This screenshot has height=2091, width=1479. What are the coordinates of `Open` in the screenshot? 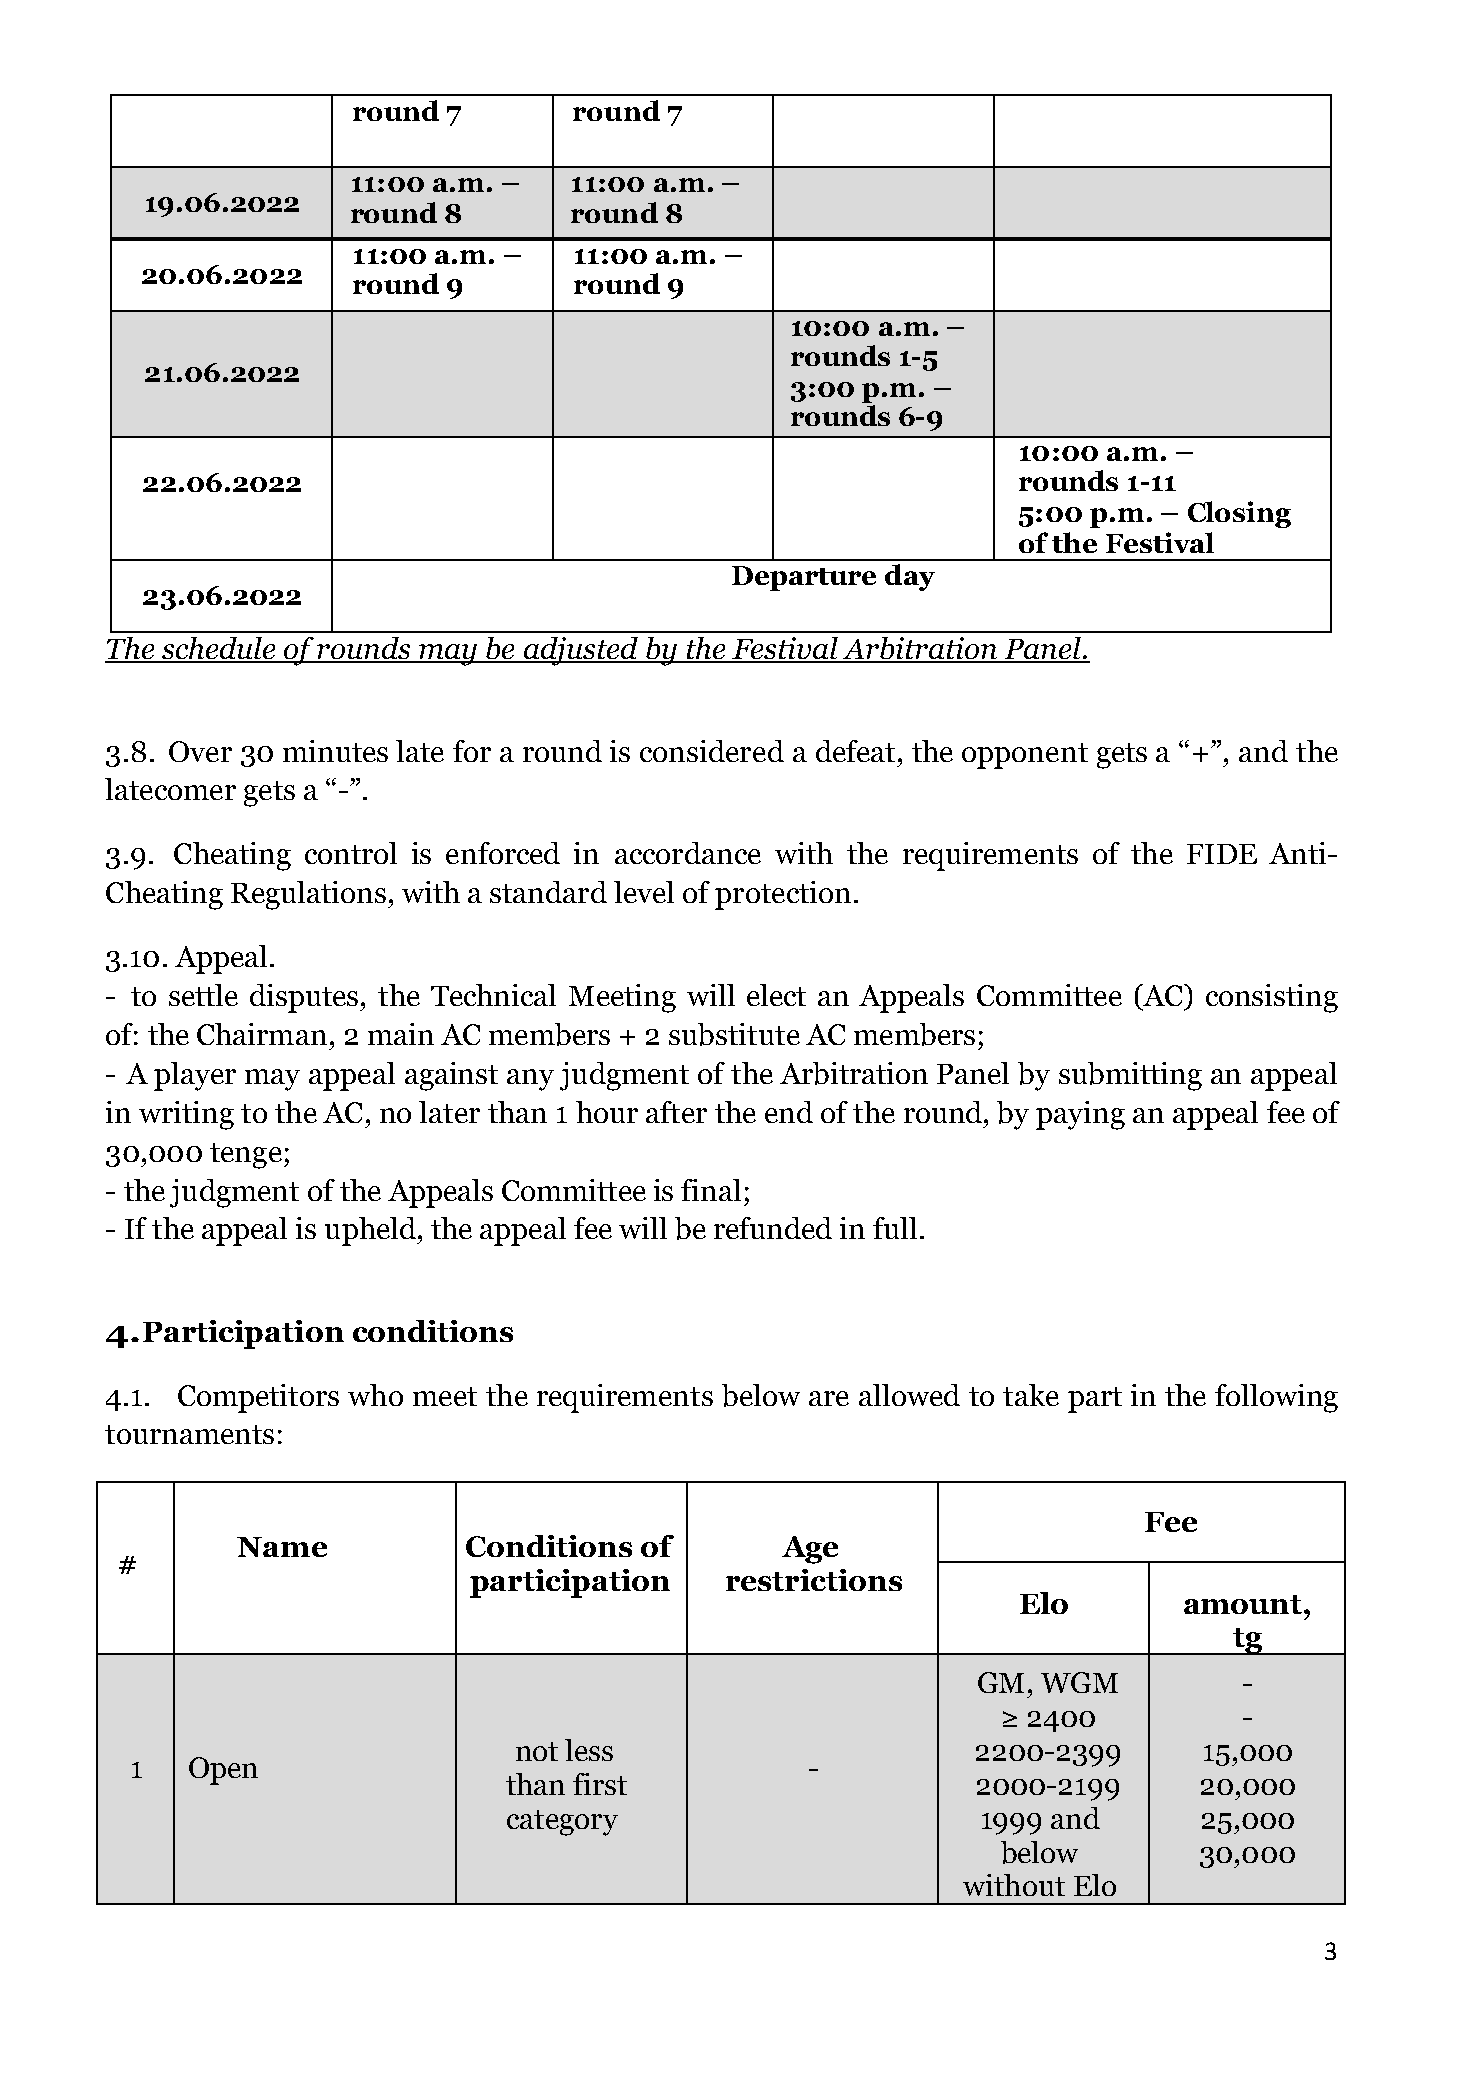 It's located at (223, 1771).
